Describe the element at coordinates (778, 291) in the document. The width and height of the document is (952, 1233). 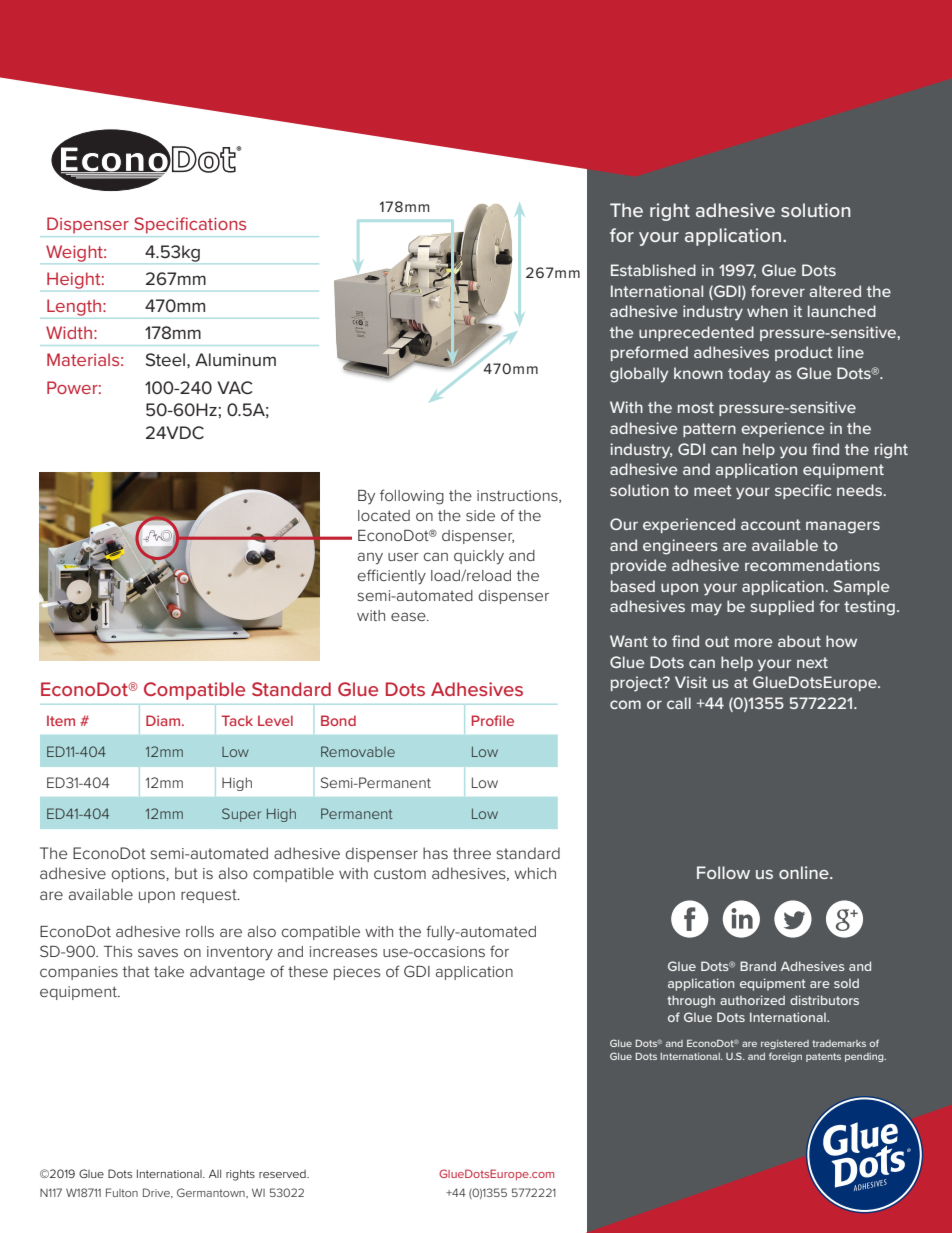
I see `forever` at that location.
